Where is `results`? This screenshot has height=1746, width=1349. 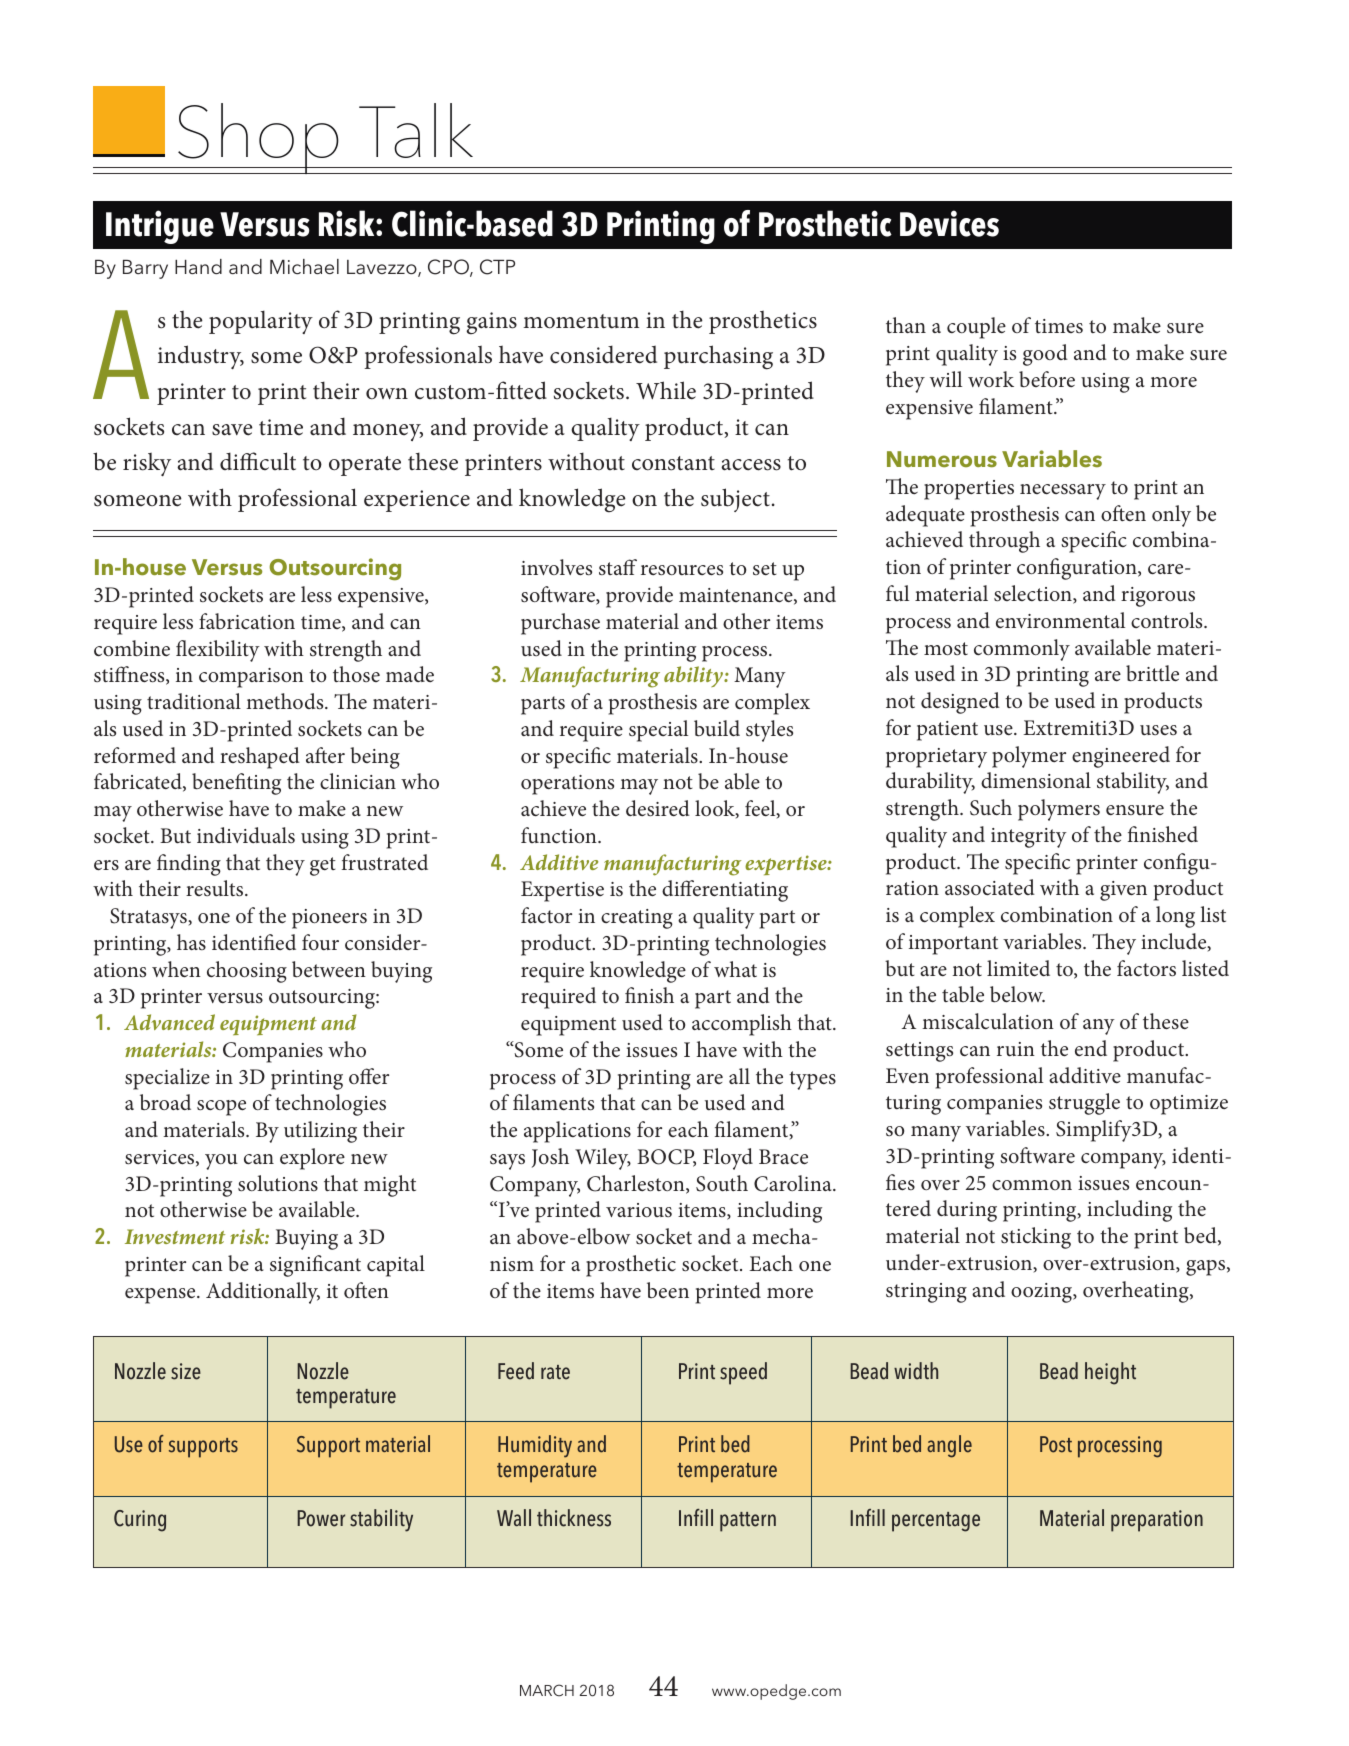 results is located at coordinates (216, 888).
